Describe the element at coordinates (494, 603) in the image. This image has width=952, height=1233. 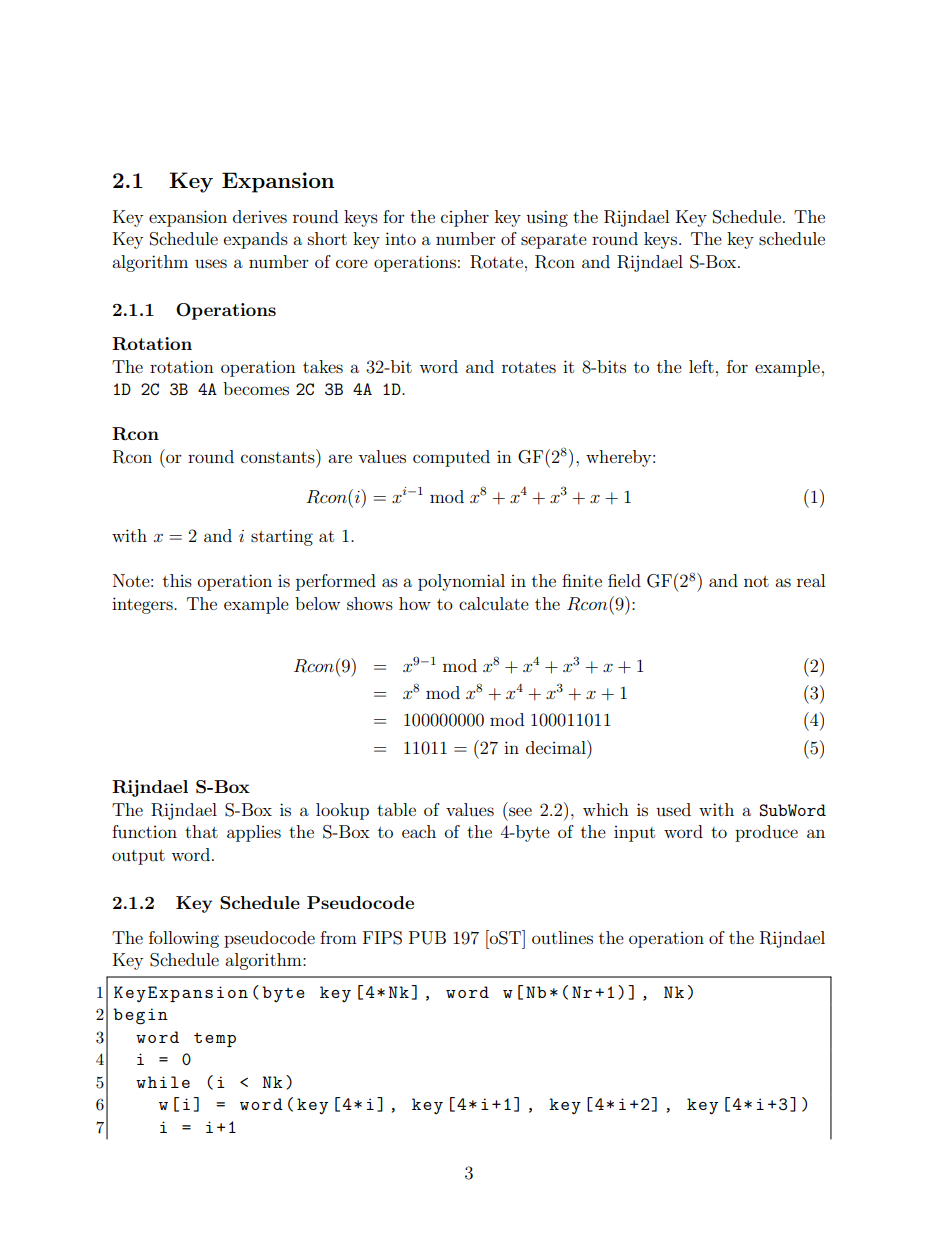
I see `calculate` at that location.
